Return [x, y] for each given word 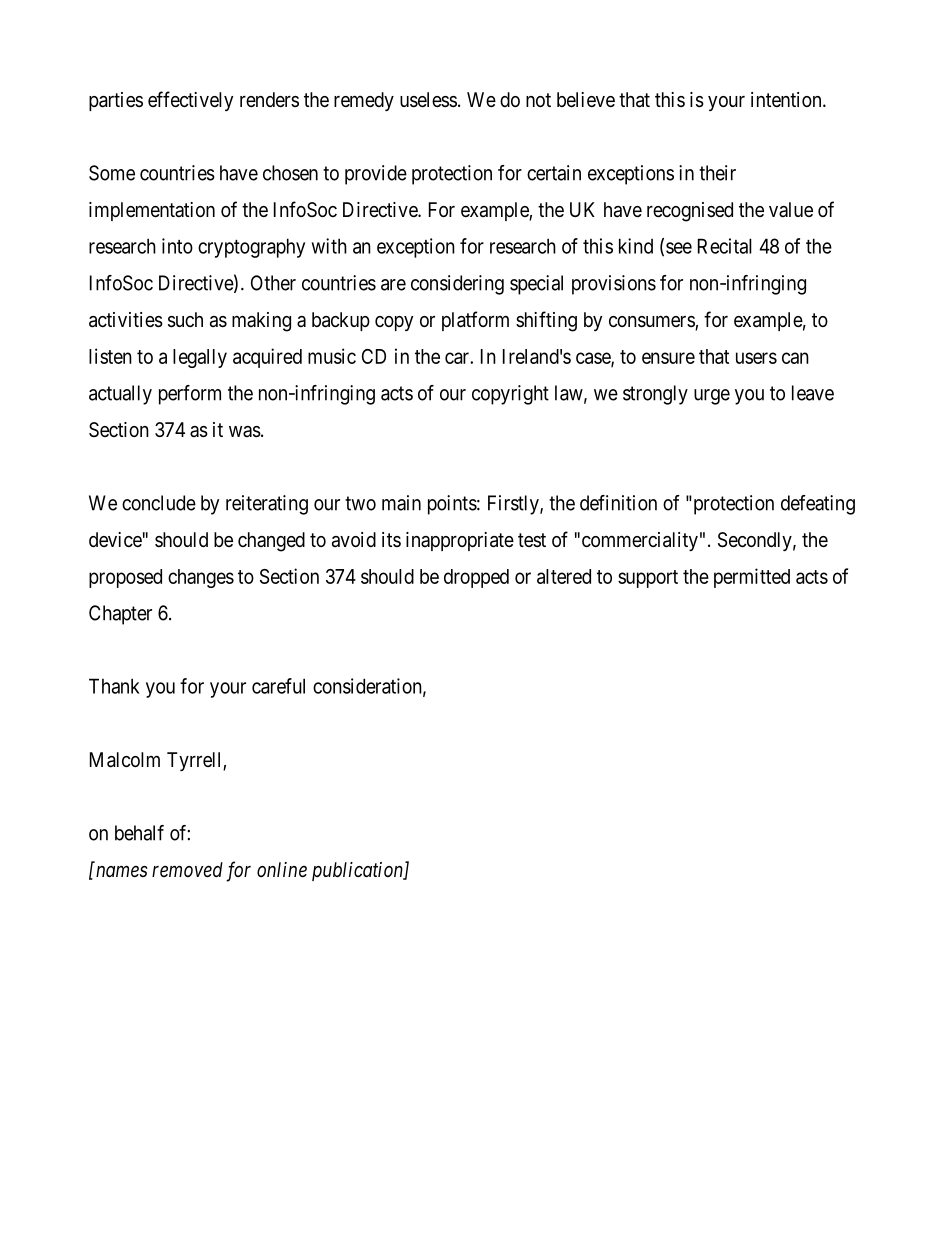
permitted [752, 578]
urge [712, 397]
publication [358, 871]
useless [428, 100]
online [282, 869]
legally [200, 358]
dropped [476, 578]
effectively [190, 101]
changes [201, 578]
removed [187, 870]
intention [787, 99]
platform [475, 321]
